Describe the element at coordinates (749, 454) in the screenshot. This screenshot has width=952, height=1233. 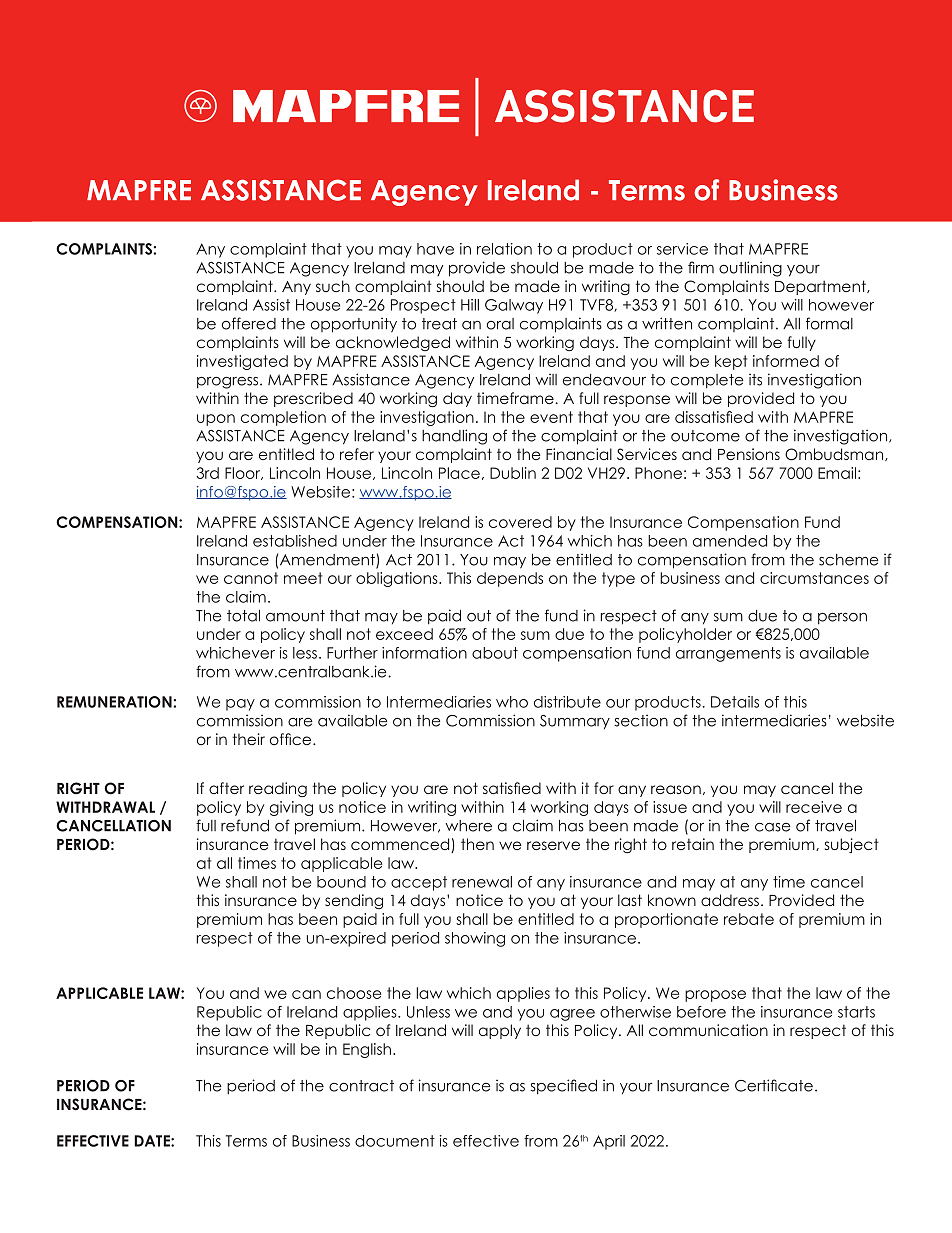
I see `Pensions` at that location.
